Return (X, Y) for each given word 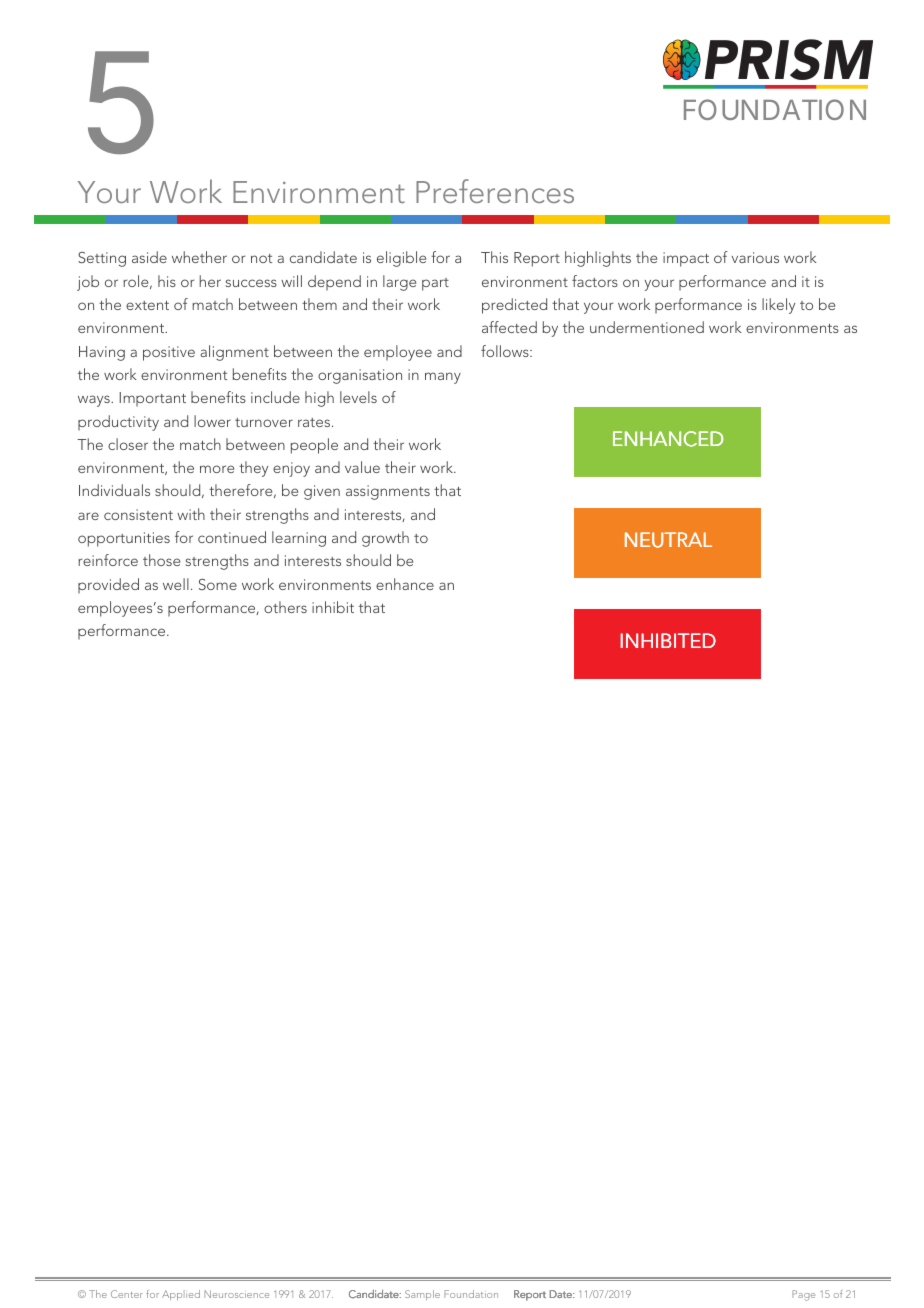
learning (299, 539)
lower (212, 421)
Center (127, 1294)
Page (803, 1295)
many (443, 378)
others (285, 607)
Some (218, 584)
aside (149, 257)
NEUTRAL (668, 540)
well (176, 584)
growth (385, 539)
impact (686, 259)
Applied (181, 1295)
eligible (401, 259)
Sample (422, 1295)
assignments (388, 492)
